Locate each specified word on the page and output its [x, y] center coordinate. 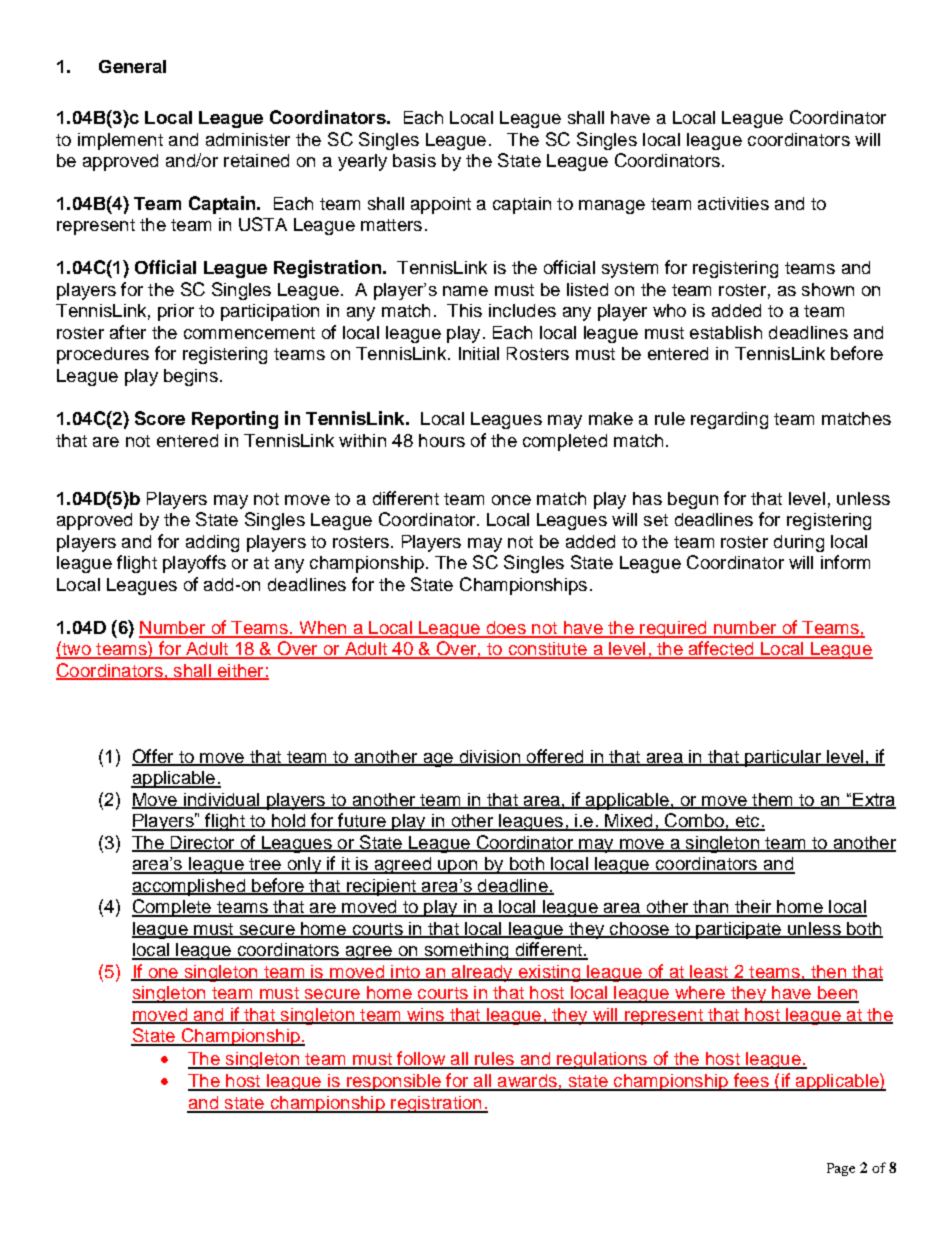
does [506, 629]
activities [733, 203]
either [240, 671]
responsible [394, 1082]
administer [248, 139]
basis [414, 160]
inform [845, 562]
